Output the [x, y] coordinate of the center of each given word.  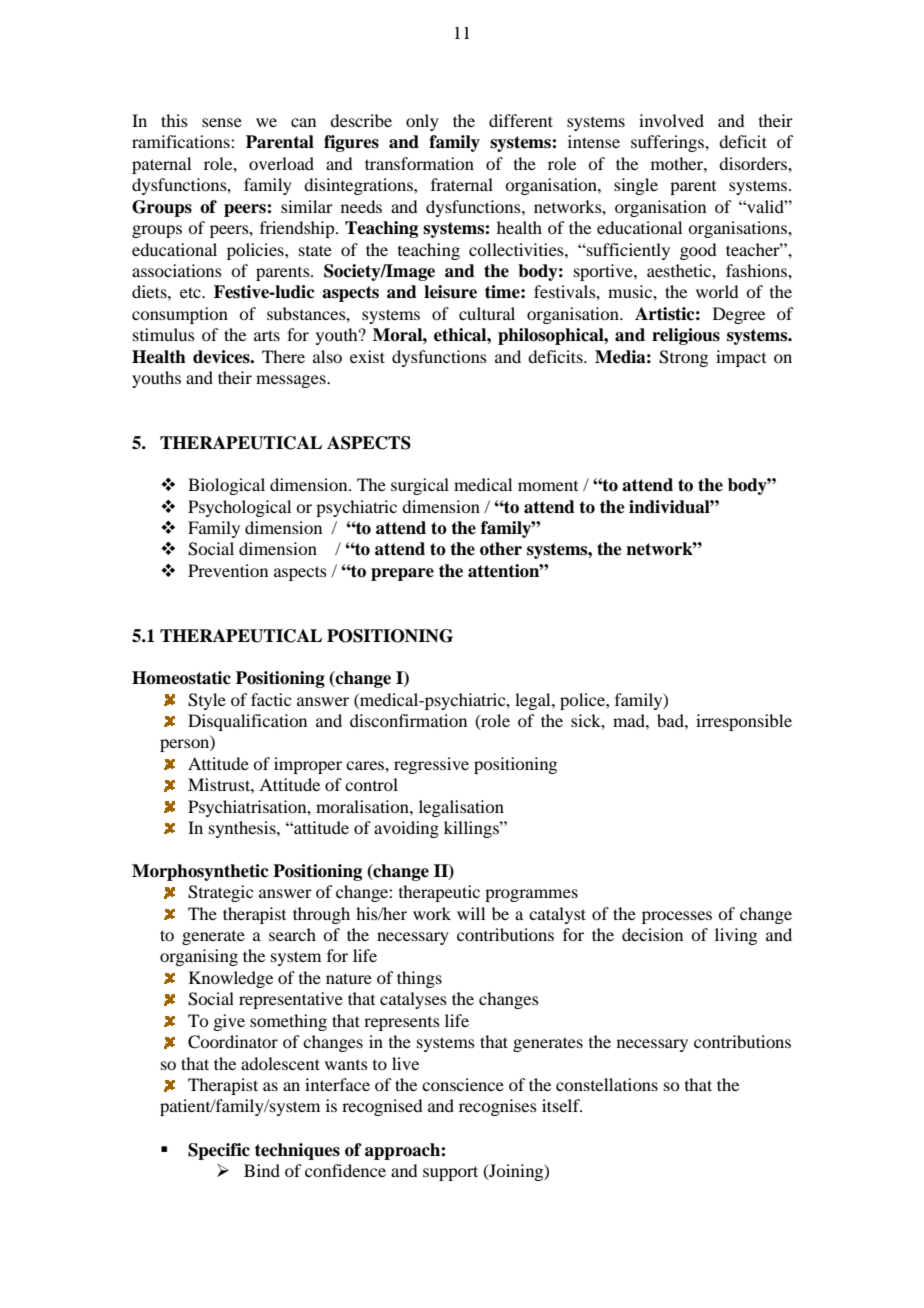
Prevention [228, 570]
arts [267, 335]
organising [199, 957]
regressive [431, 765]
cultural [487, 313]
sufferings [668, 143]
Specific [219, 1151]
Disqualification [247, 722]
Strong [683, 358]
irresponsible [744, 722]
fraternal [462, 184]
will [471, 913]
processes [677, 917]
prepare [402, 574]
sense [222, 122]
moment [548, 486]
